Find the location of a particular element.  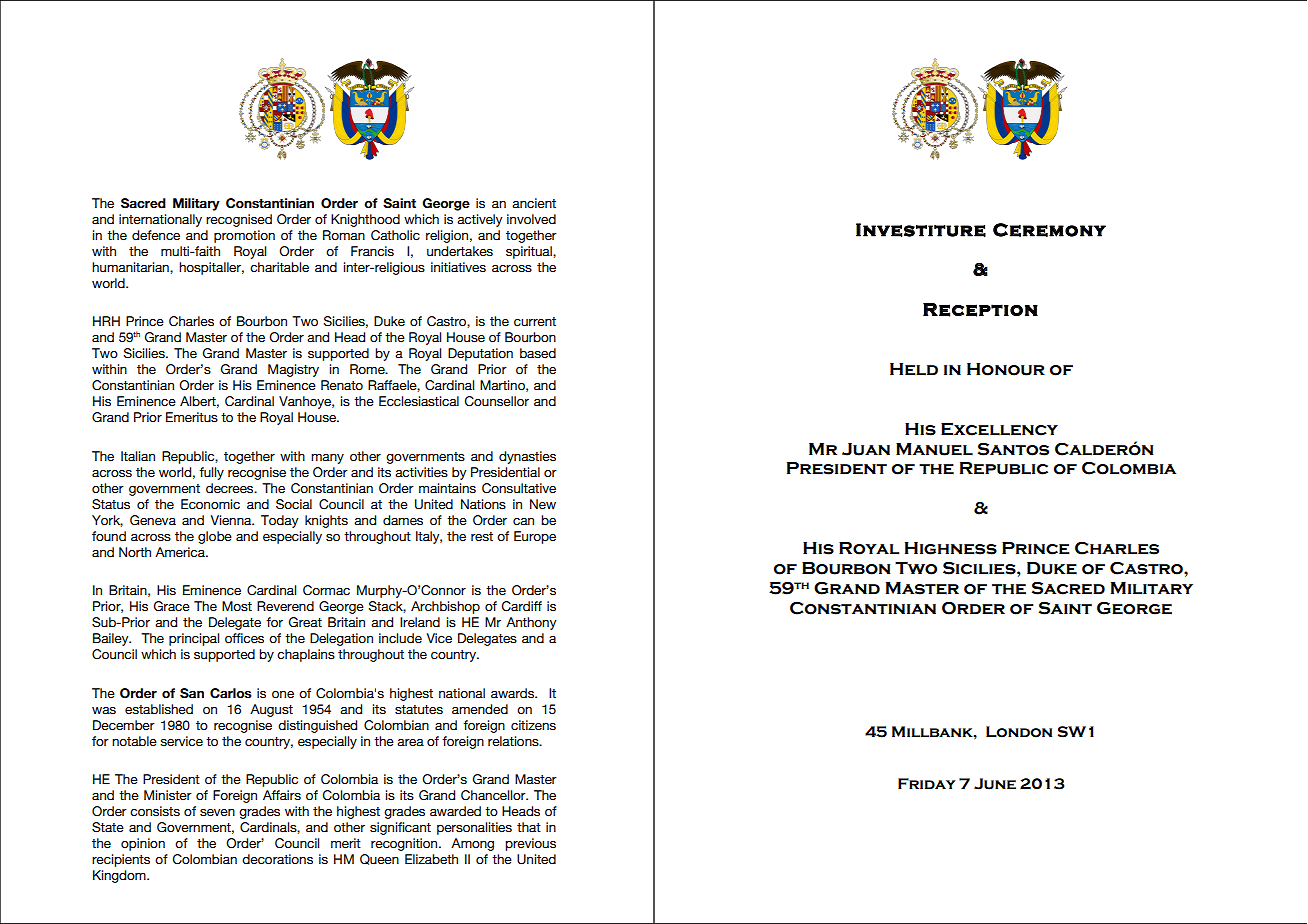

Investiture is located at coordinates (921, 230).
